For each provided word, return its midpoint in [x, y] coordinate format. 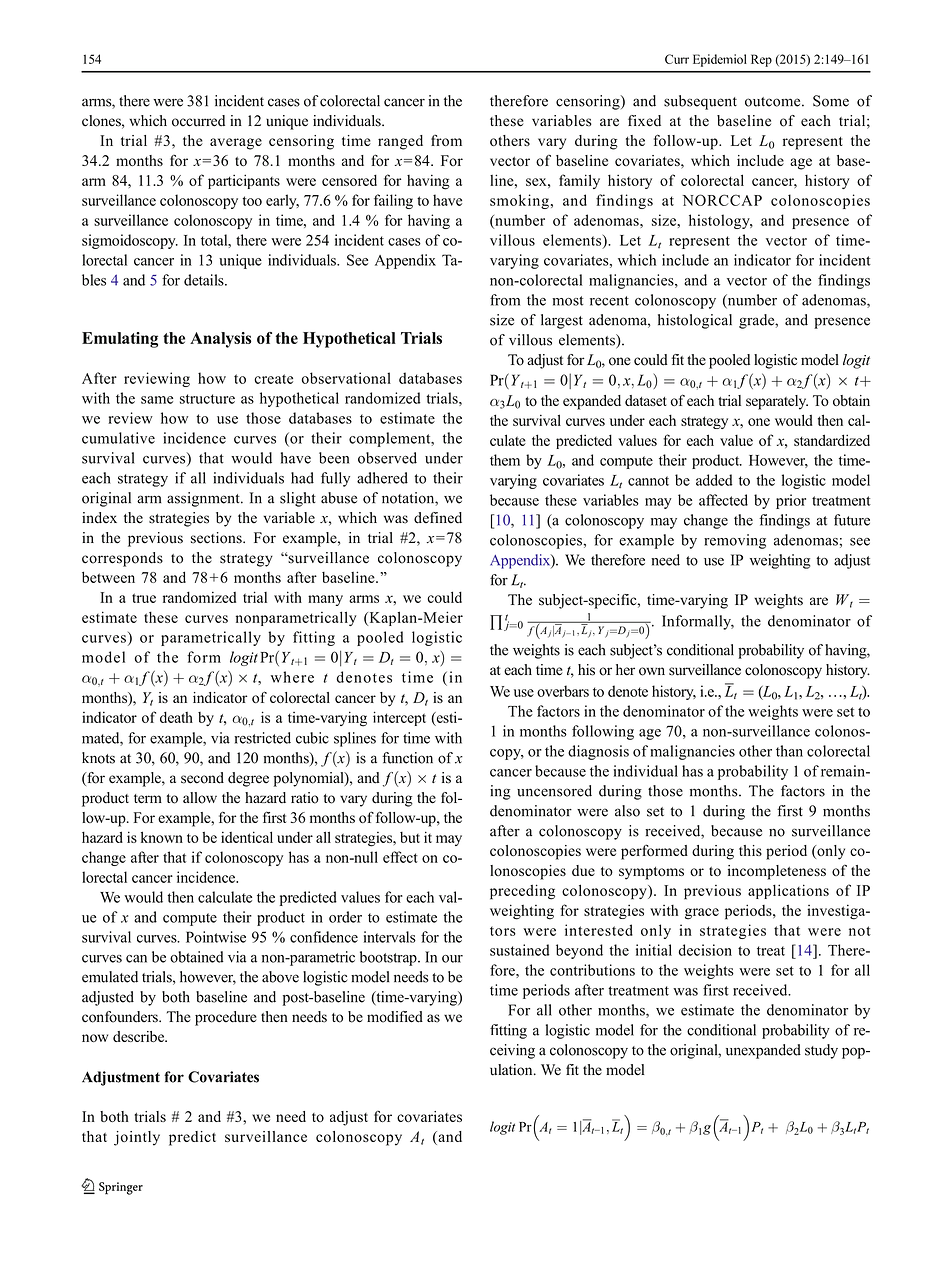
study [821, 1051]
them [505, 460]
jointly [137, 1138]
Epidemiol [720, 60]
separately [777, 402]
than [789, 751]
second [202, 778]
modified [395, 1017]
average [236, 144]
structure [207, 399]
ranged [400, 142]
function [407, 758]
